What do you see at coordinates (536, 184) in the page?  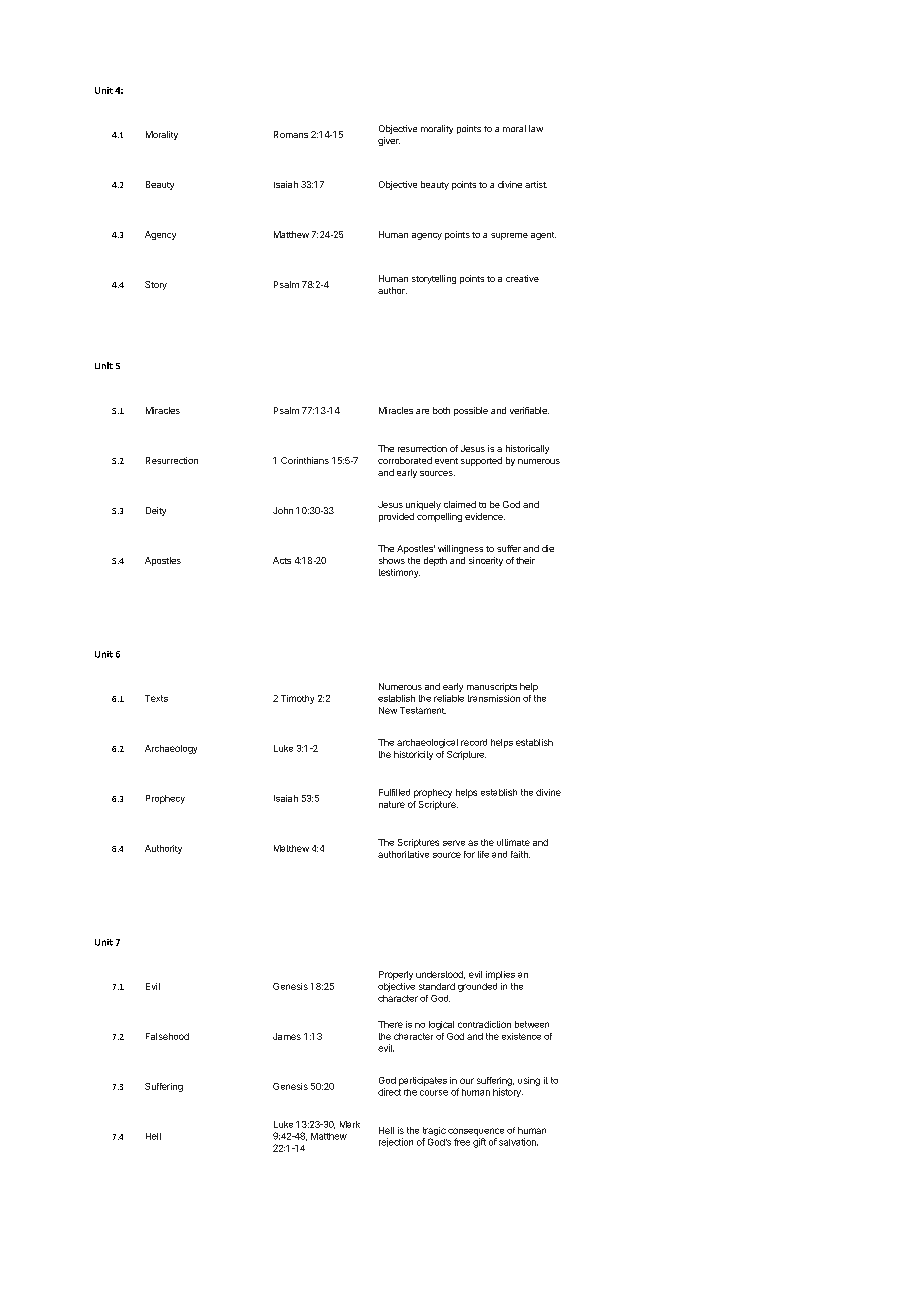 I see `artist` at bounding box center [536, 184].
